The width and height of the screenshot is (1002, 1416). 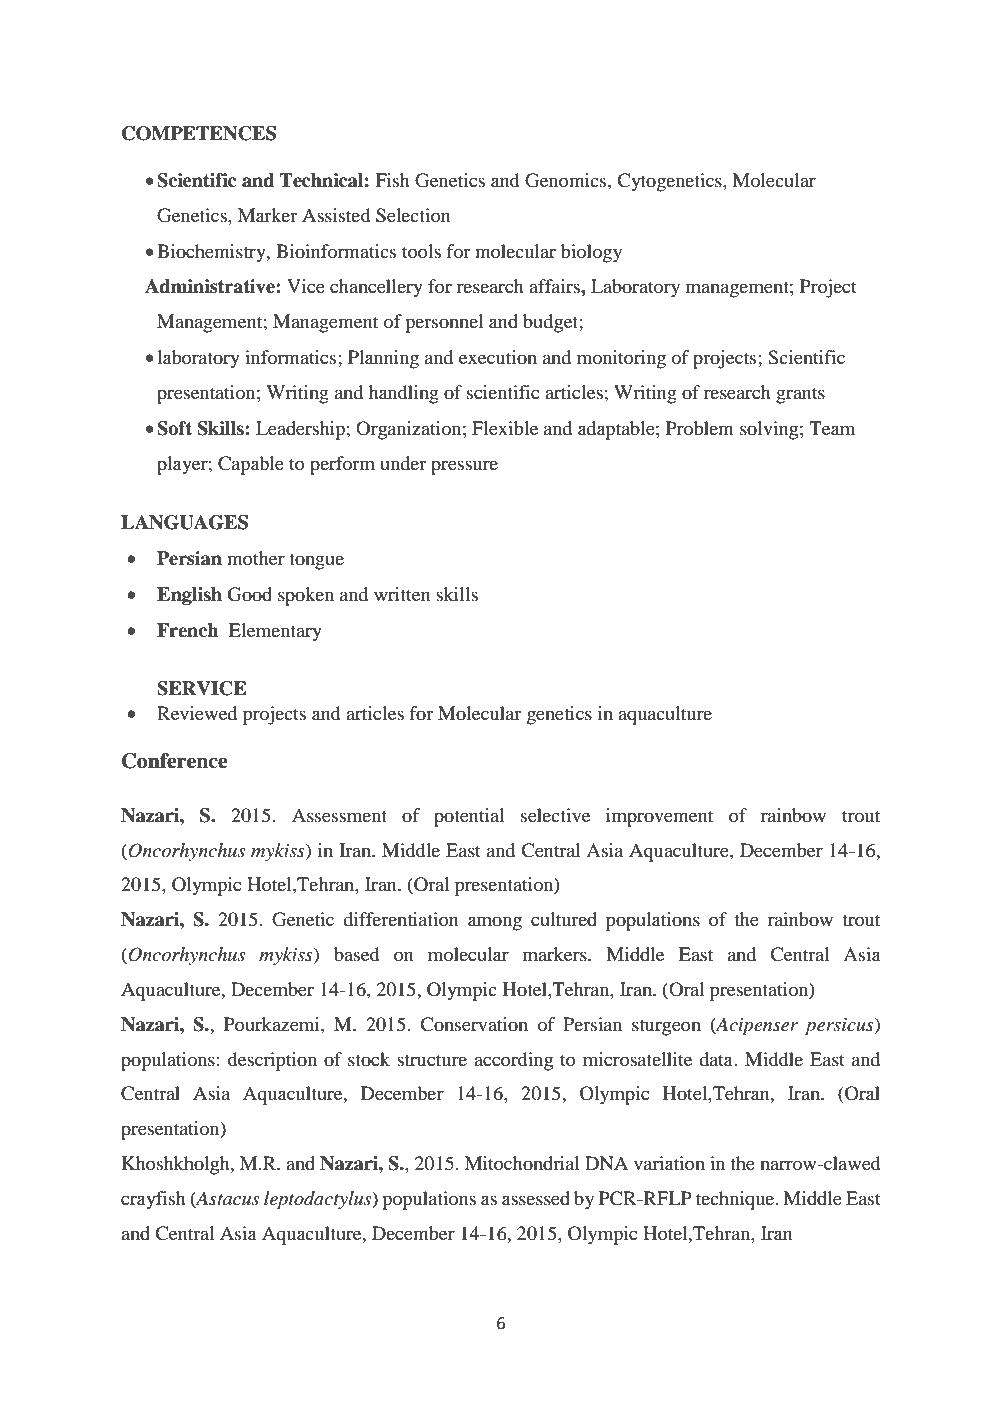 What do you see at coordinates (199, 133) in the screenshot?
I see `COMPETENCES` at bounding box center [199, 133].
